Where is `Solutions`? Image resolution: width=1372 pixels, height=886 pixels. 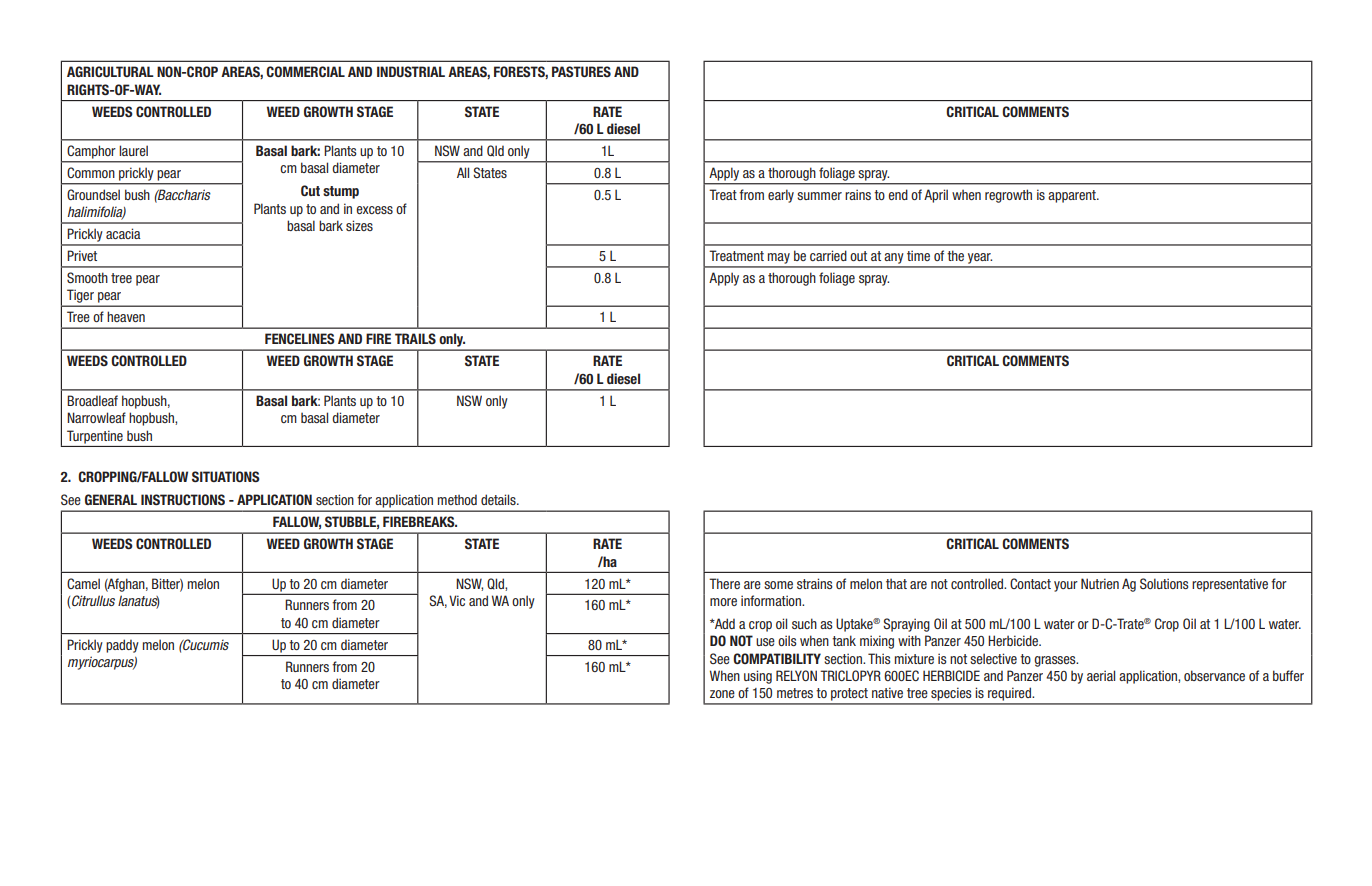 Solutions is located at coordinates (1164, 583).
